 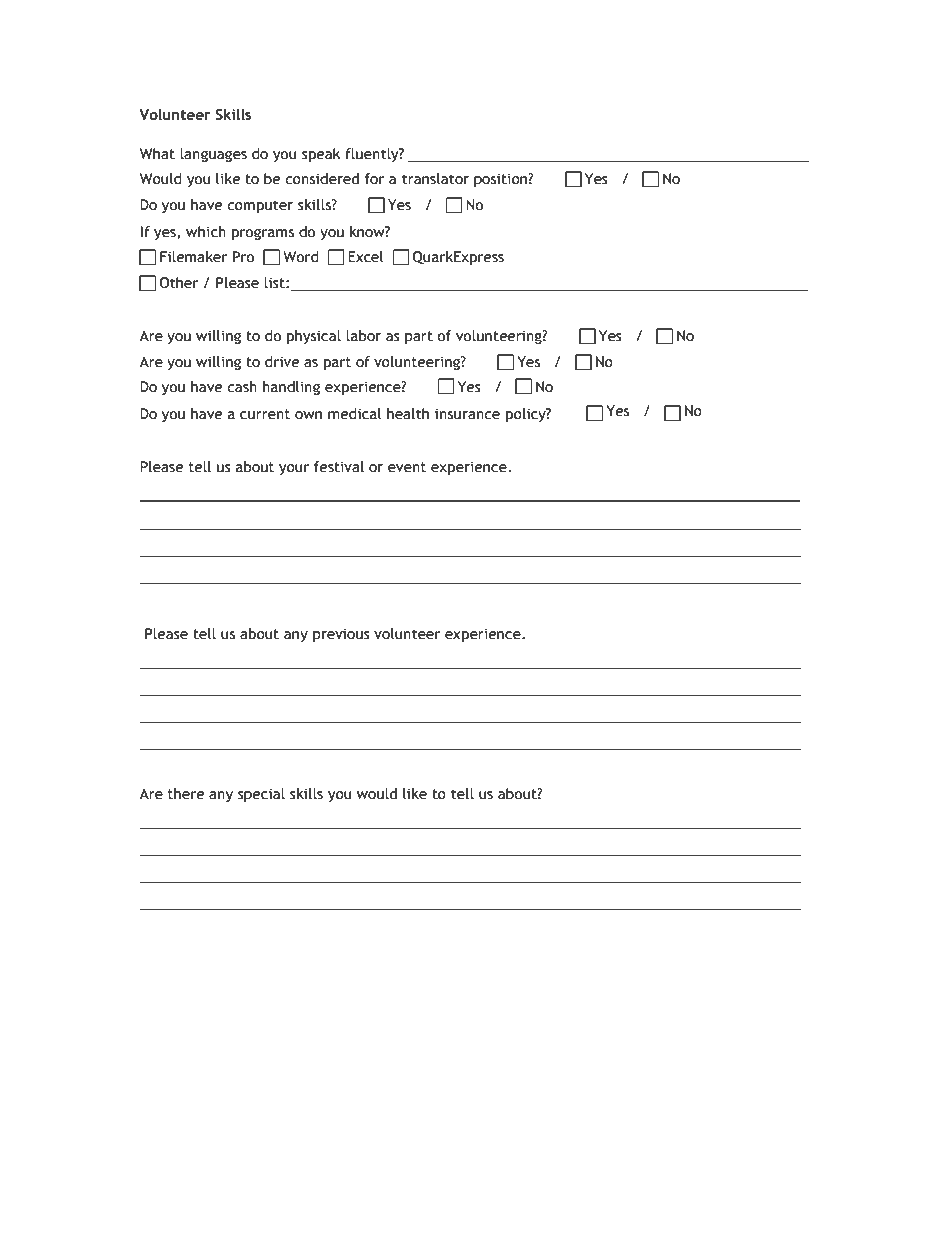 What do you see at coordinates (435, 179) in the screenshot?
I see `translator` at bounding box center [435, 179].
